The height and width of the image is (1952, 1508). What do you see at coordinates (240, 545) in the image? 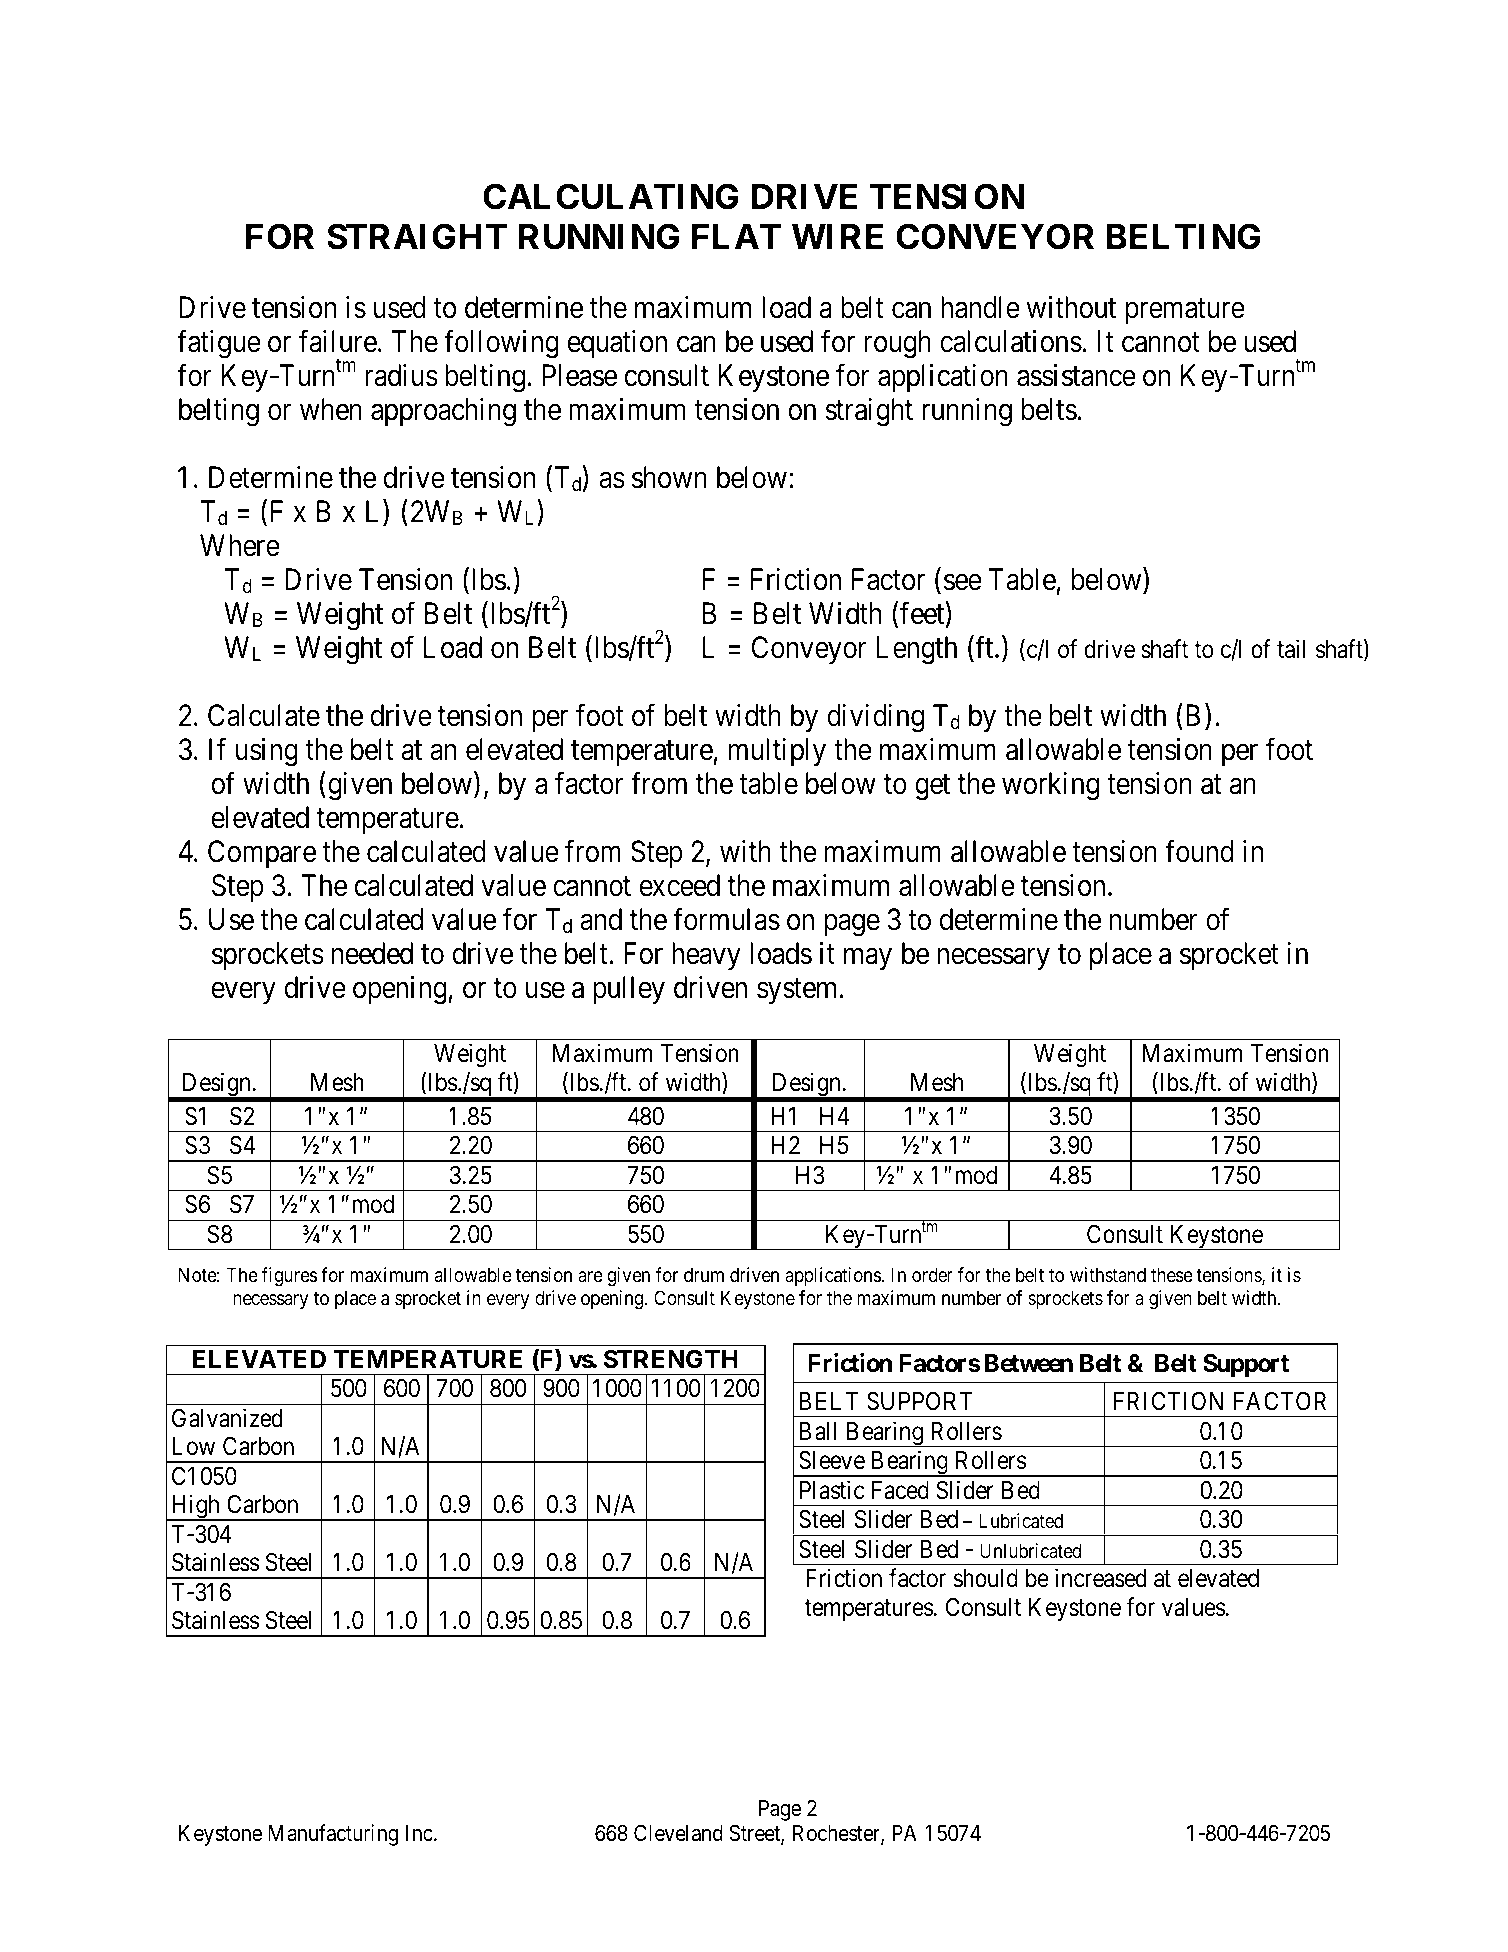
I see `Where` at bounding box center [240, 545].
